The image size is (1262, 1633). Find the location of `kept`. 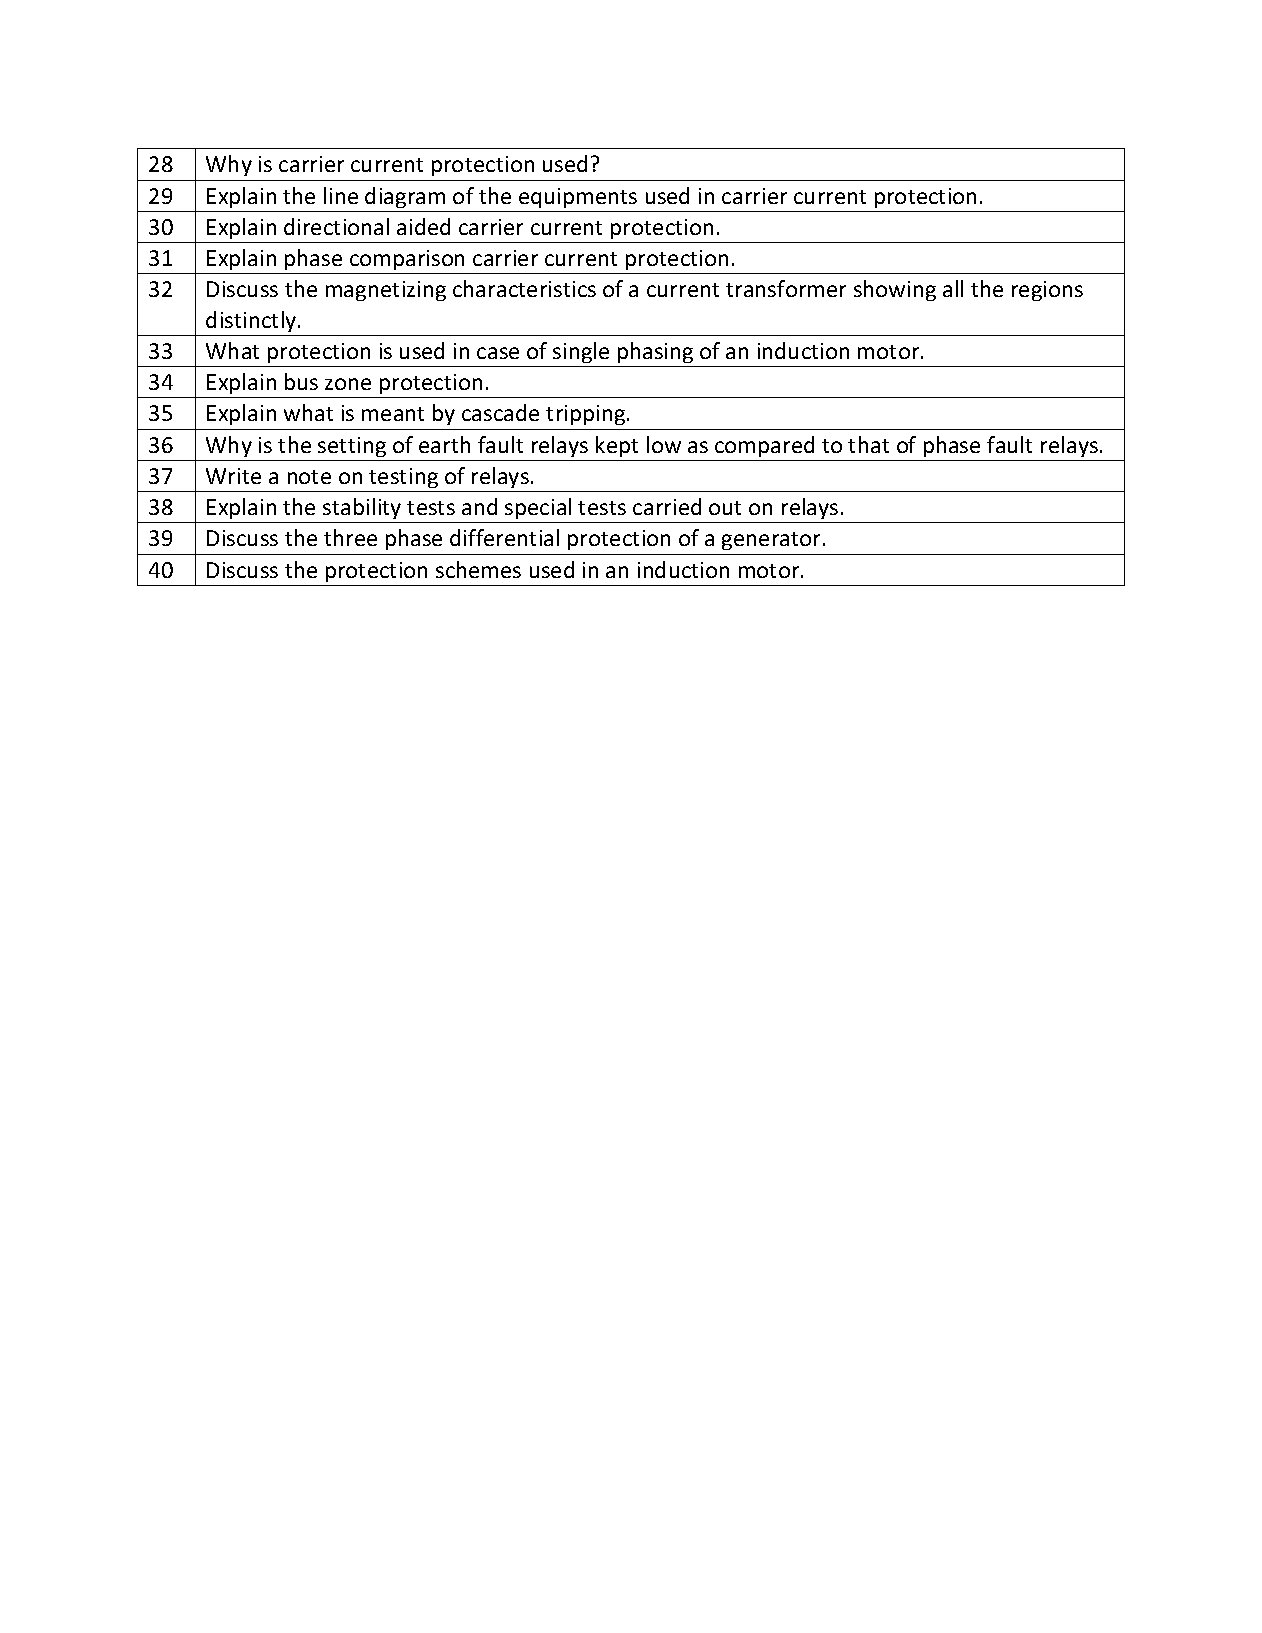

kept is located at coordinates (617, 446).
